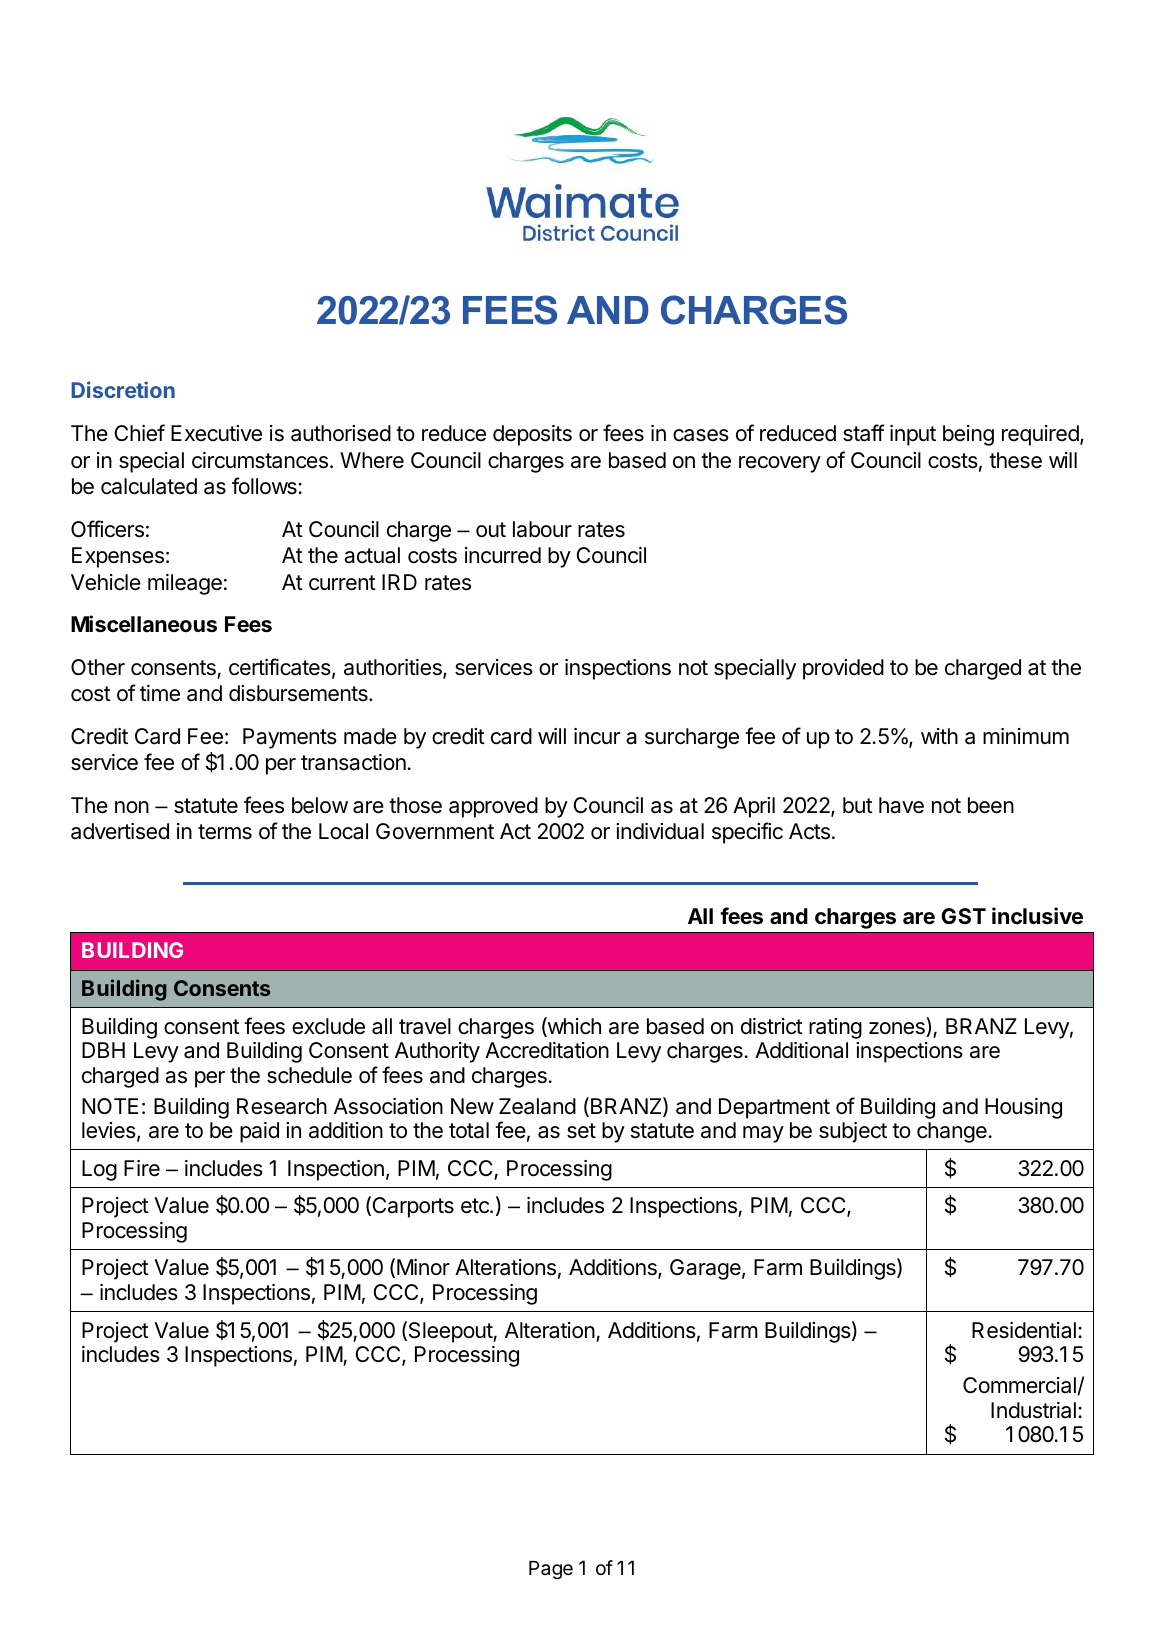 This screenshot has width=1164, height=1646. Describe the element at coordinates (216, 433) in the screenshot. I see `Executive` at that location.
